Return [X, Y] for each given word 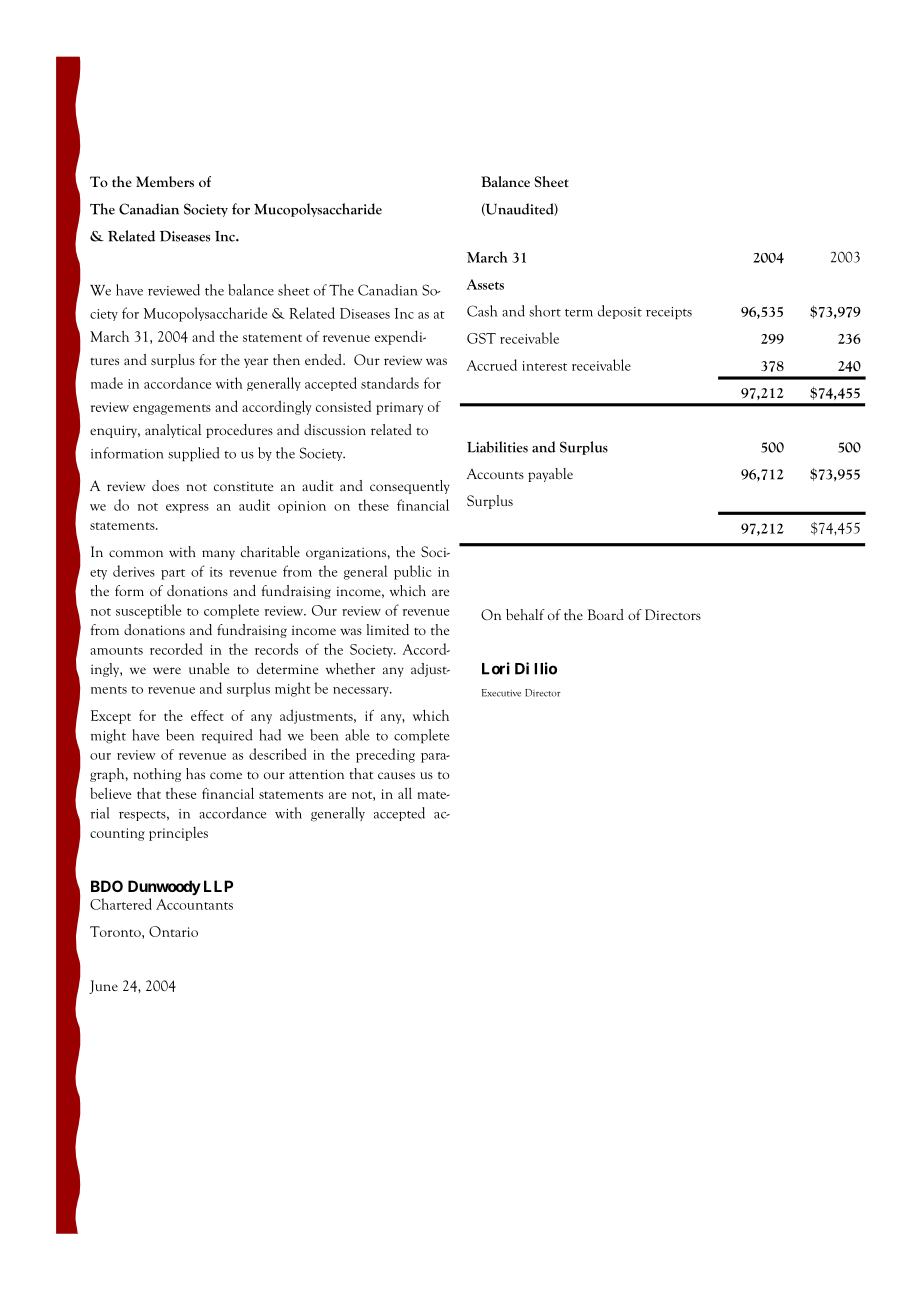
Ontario [173, 931]
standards [390, 383]
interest [544, 366]
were [167, 670]
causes [396, 775]
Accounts [495, 474]
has [195, 773]
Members [165, 181]
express [187, 508]
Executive [501, 693]
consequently [410, 487]
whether [350, 668]
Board [606, 614]
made [107, 383]
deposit [620, 312]
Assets [485, 284]
